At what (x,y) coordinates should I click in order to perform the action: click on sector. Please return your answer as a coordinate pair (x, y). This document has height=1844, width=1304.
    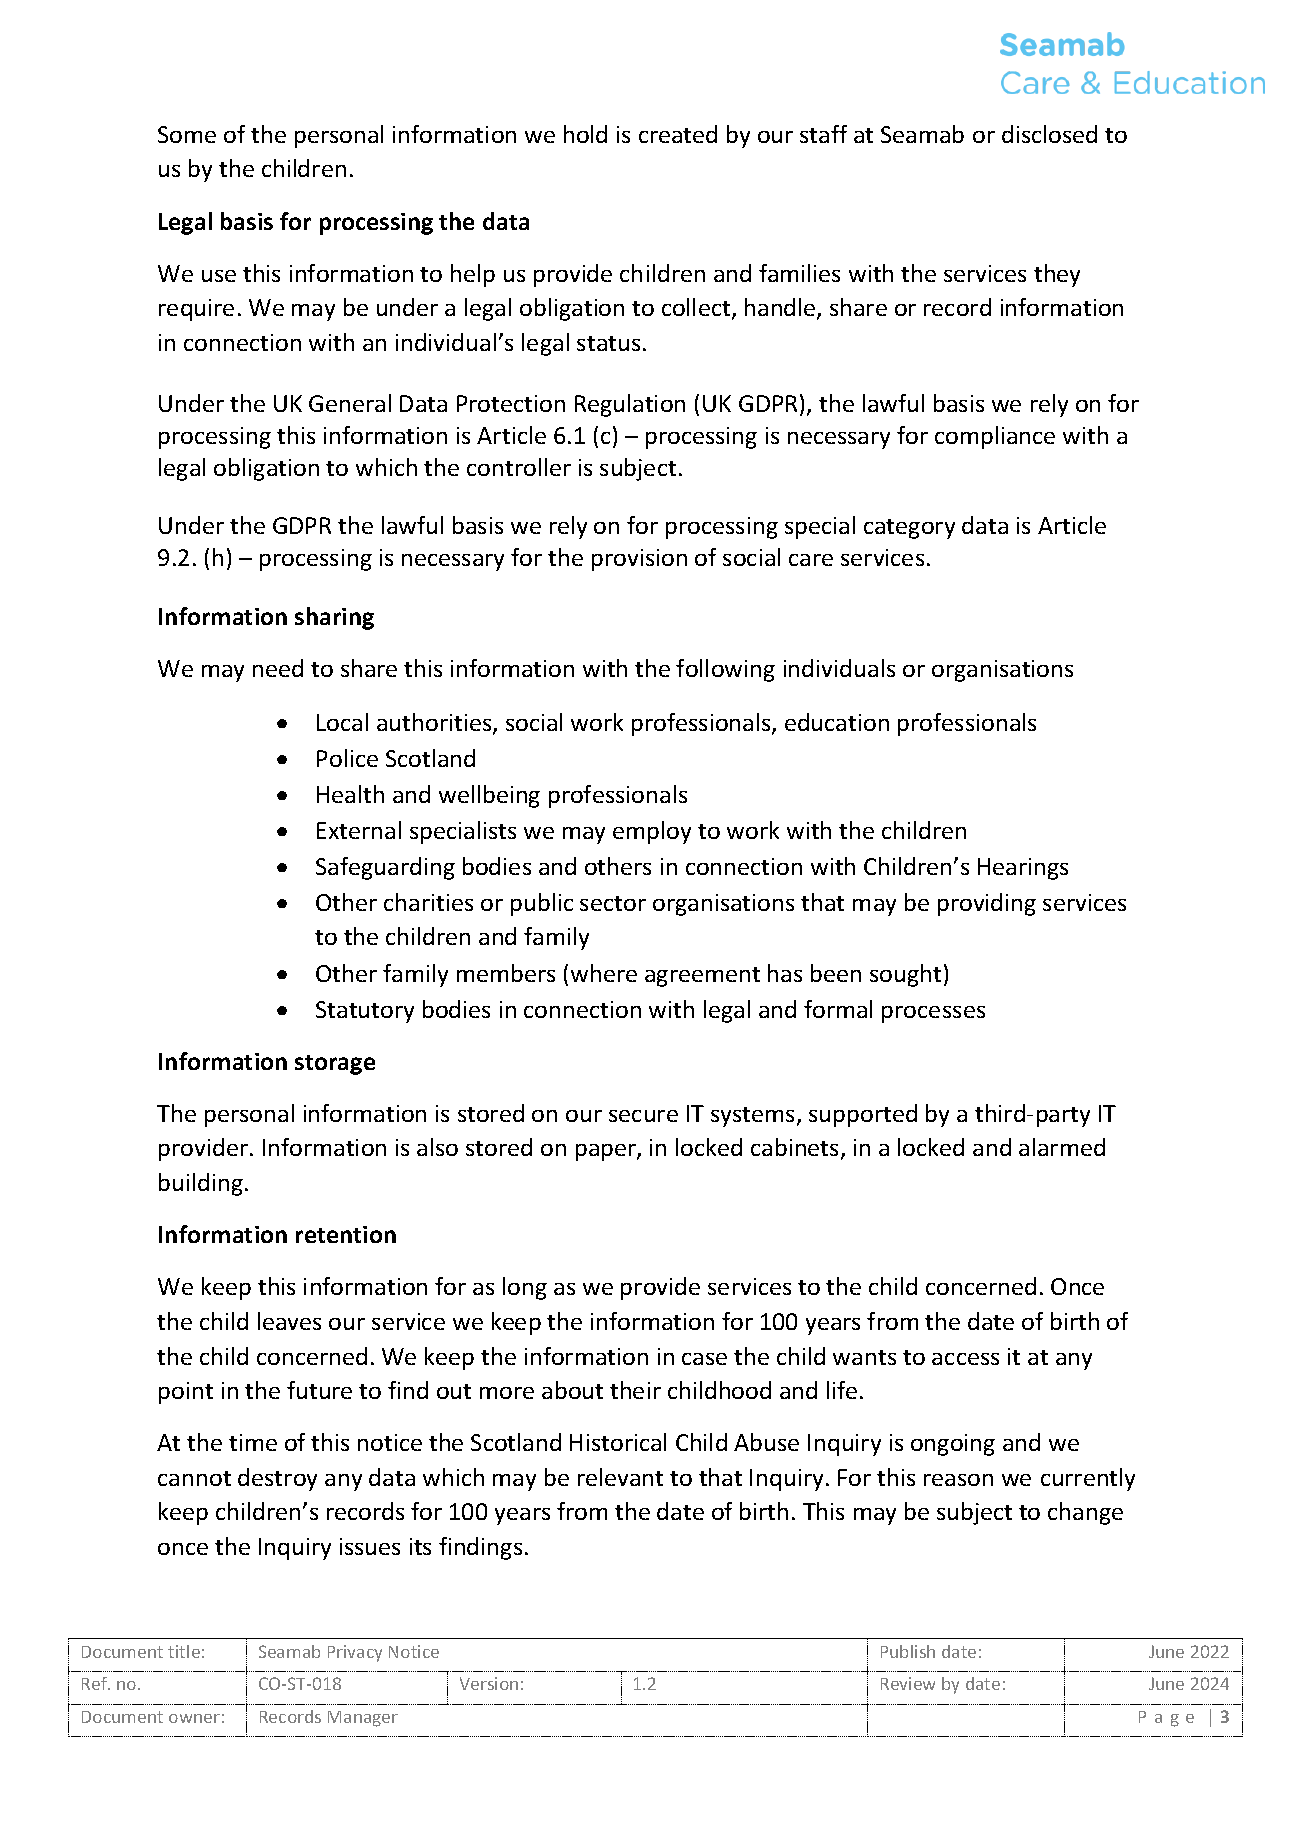
    Looking at the image, I should click on (613, 903).
